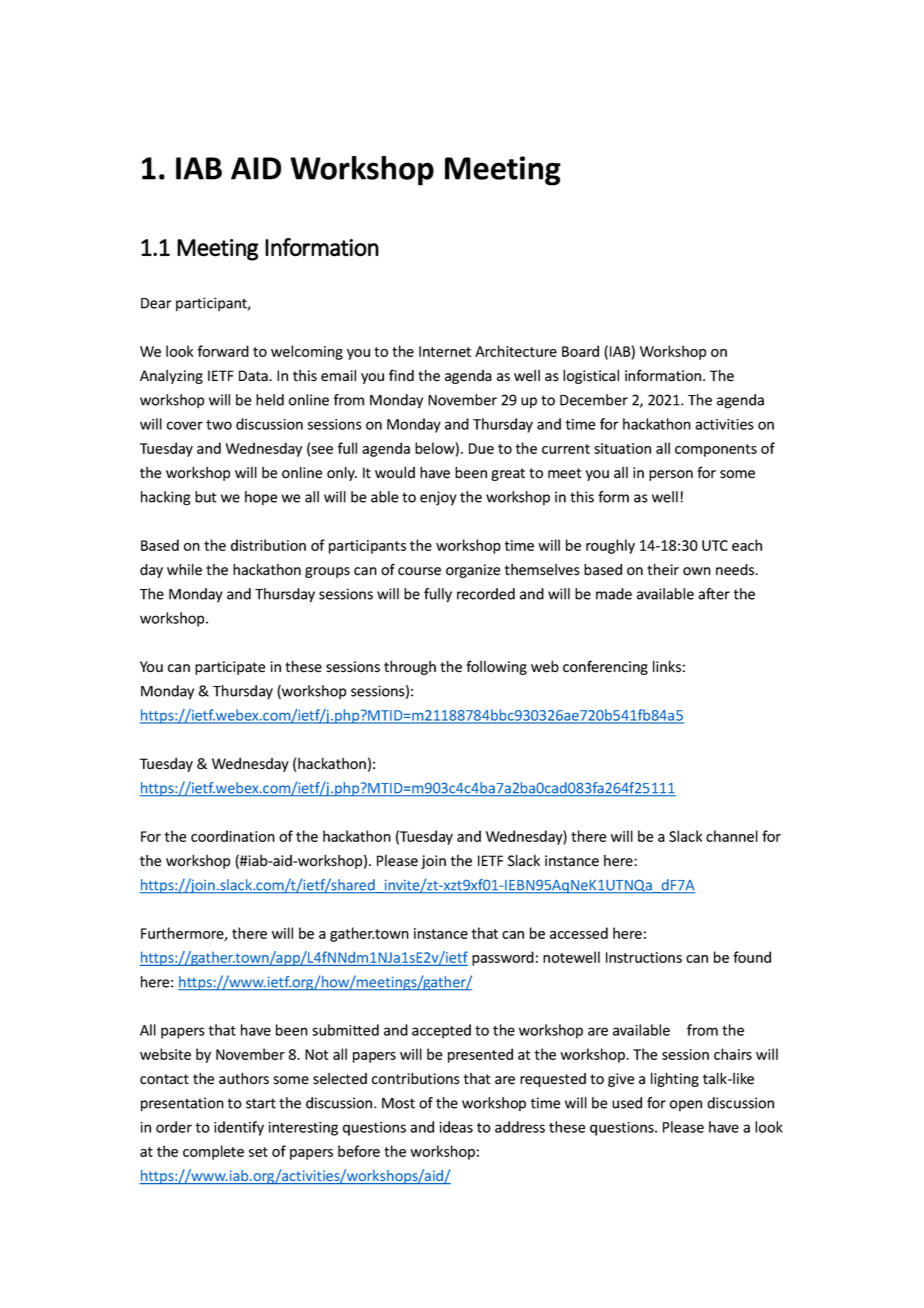 The image size is (924, 1308). I want to click on conferencing, so click(605, 667).
